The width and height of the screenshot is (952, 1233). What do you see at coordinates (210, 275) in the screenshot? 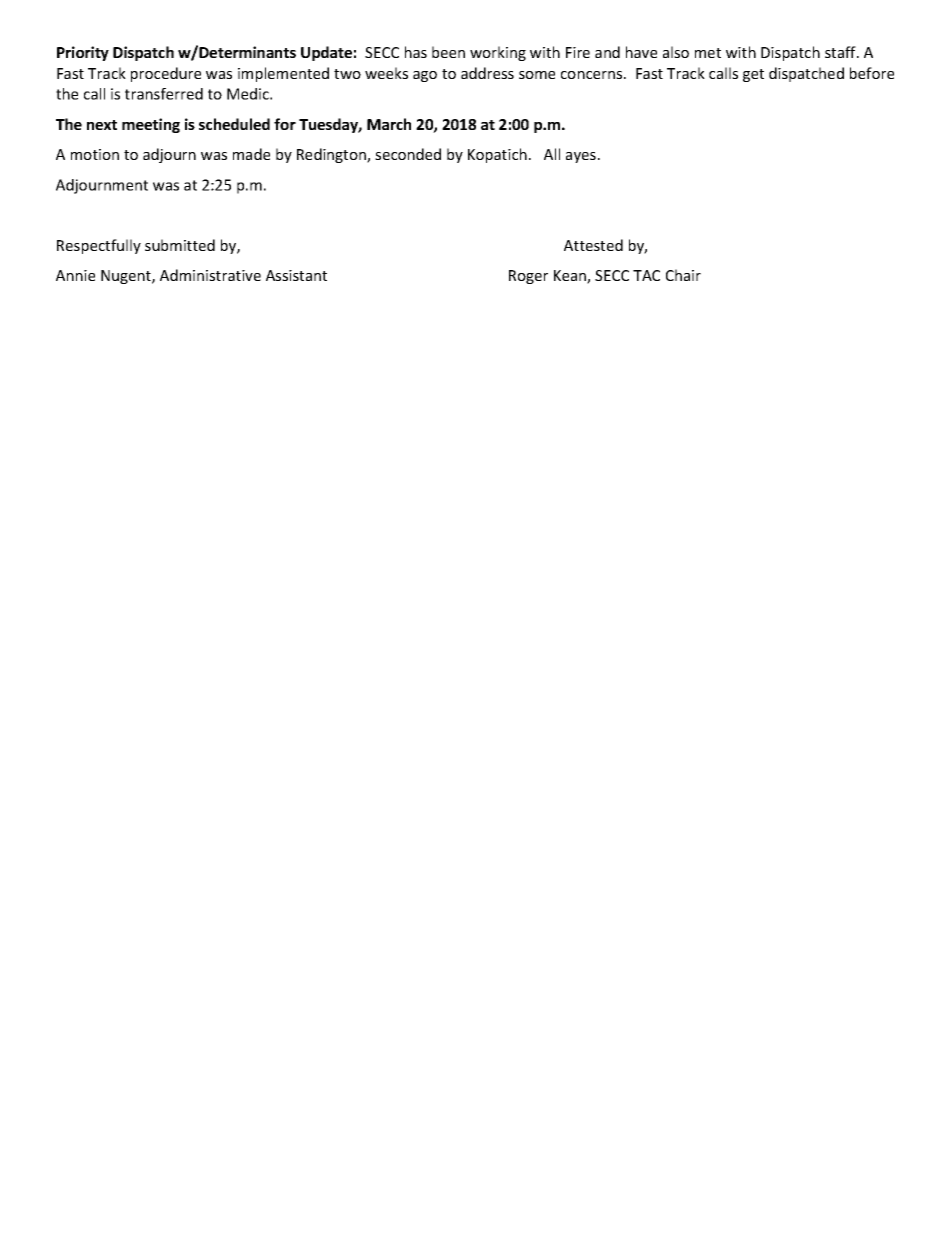
I see `Administrative` at bounding box center [210, 275].
